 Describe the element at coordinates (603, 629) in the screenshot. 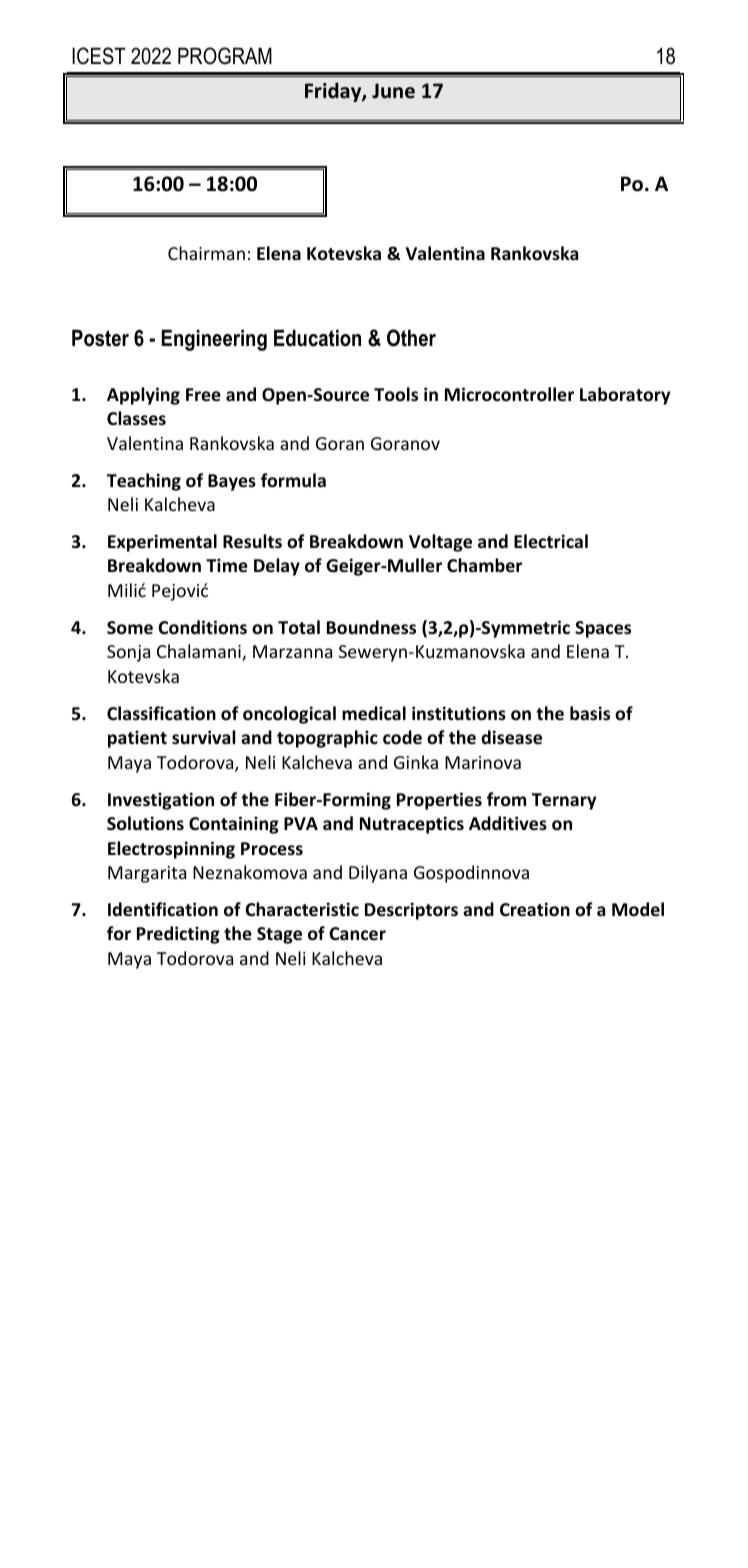

I see `Spaces` at that location.
